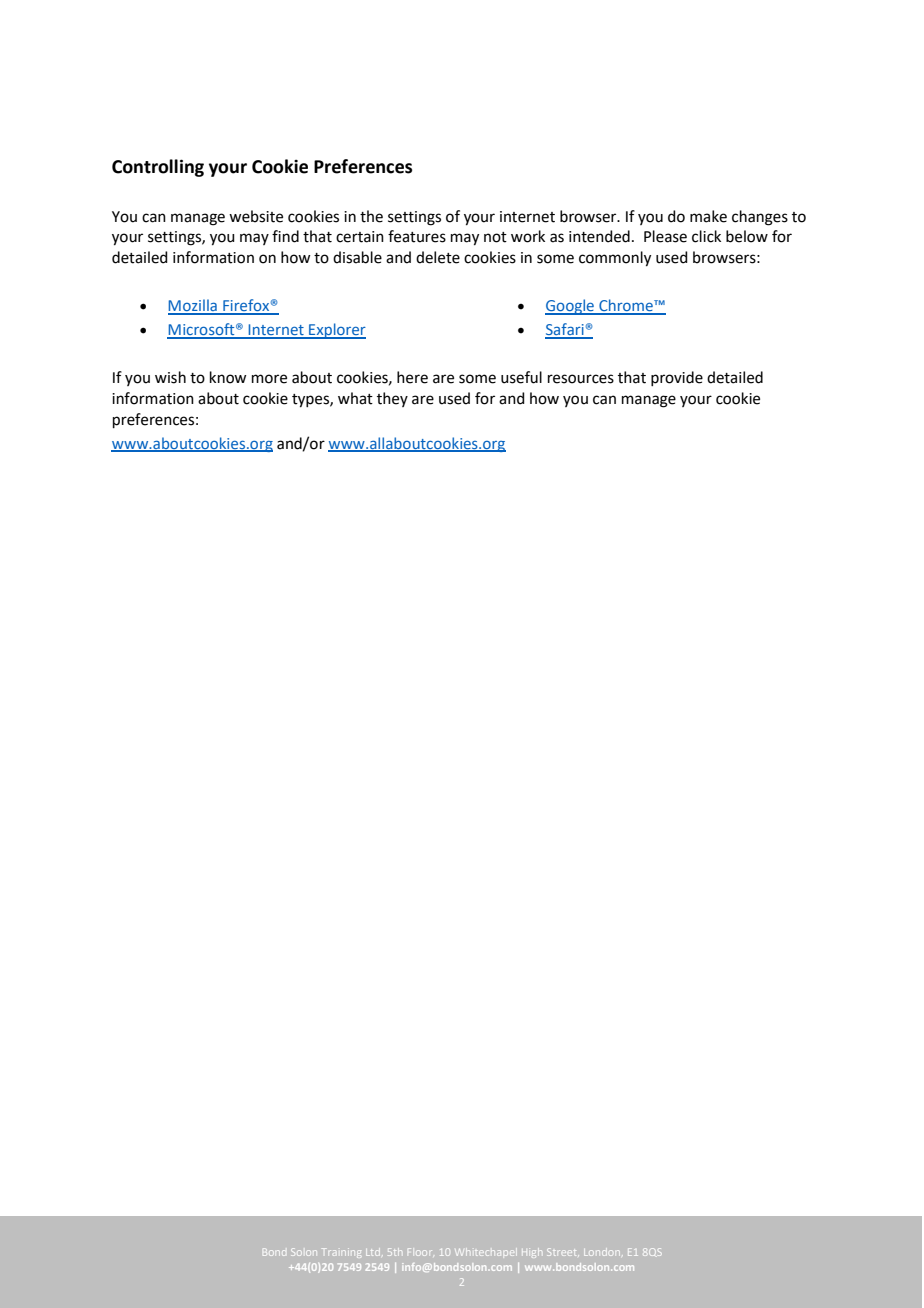 This screenshot has width=924, height=1308. What do you see at coordinates (484, 1252) in the screenshot?
I see `Whitechapel` at bounding box center [484, 1252].
